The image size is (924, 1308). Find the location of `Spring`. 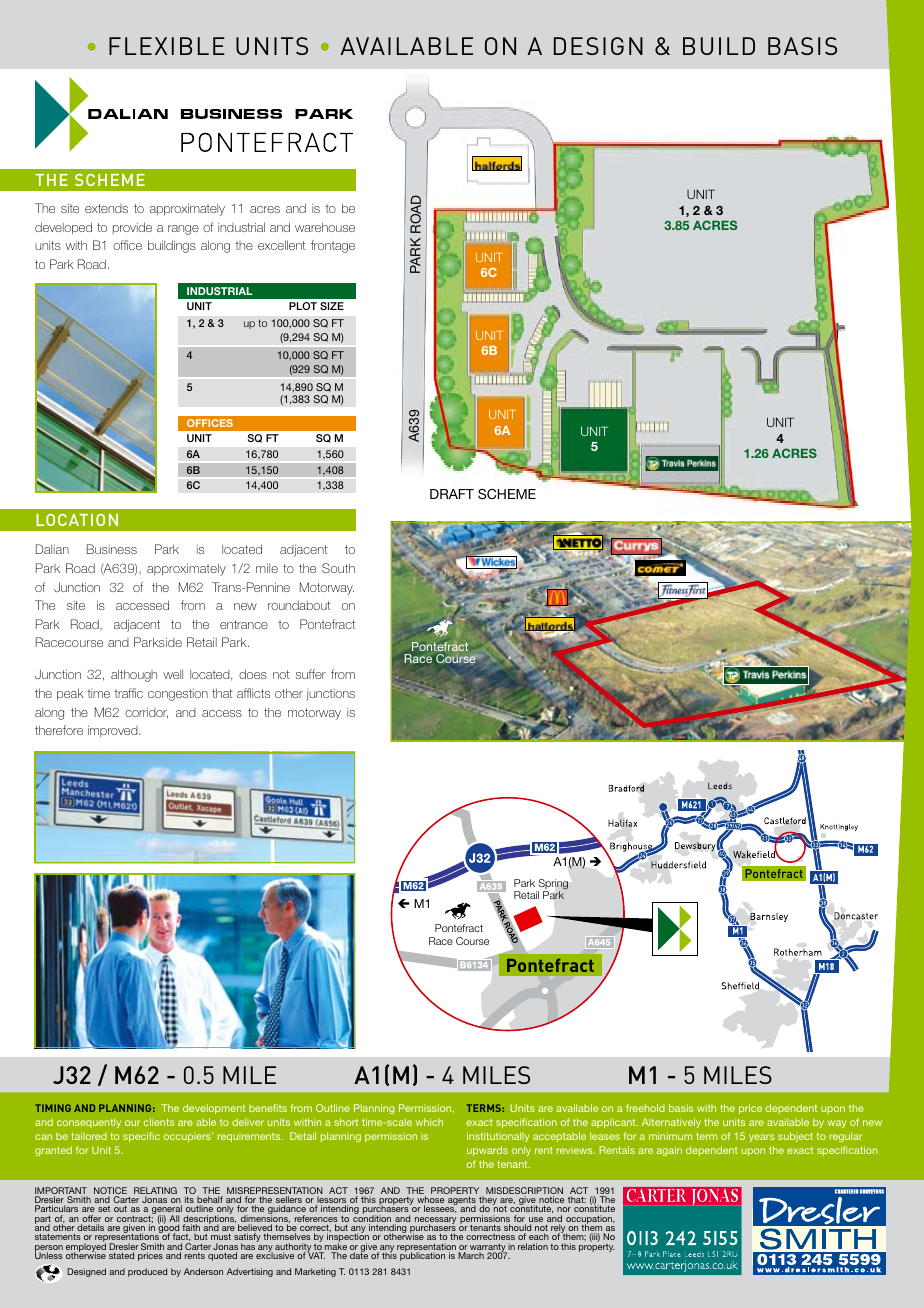

Spring is located at coordinates (552, 885).
